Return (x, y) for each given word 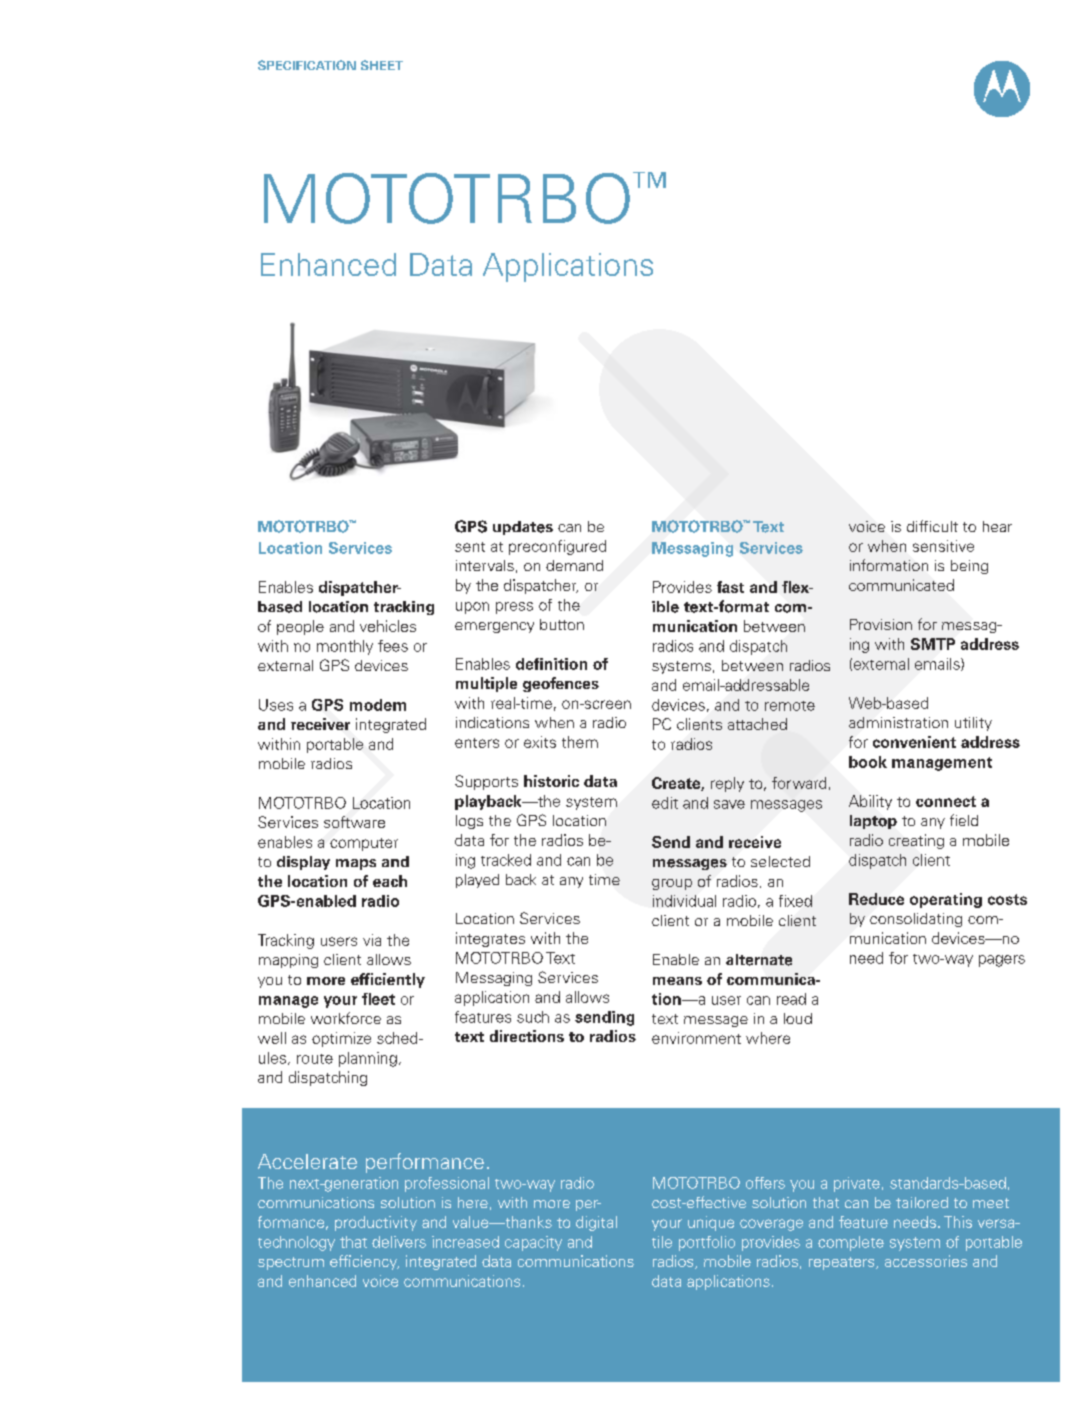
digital (596, 1223)
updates (523, 528)
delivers (399, 1242)
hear (997, 526)
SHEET (382, 65)
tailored (922, 1202)
